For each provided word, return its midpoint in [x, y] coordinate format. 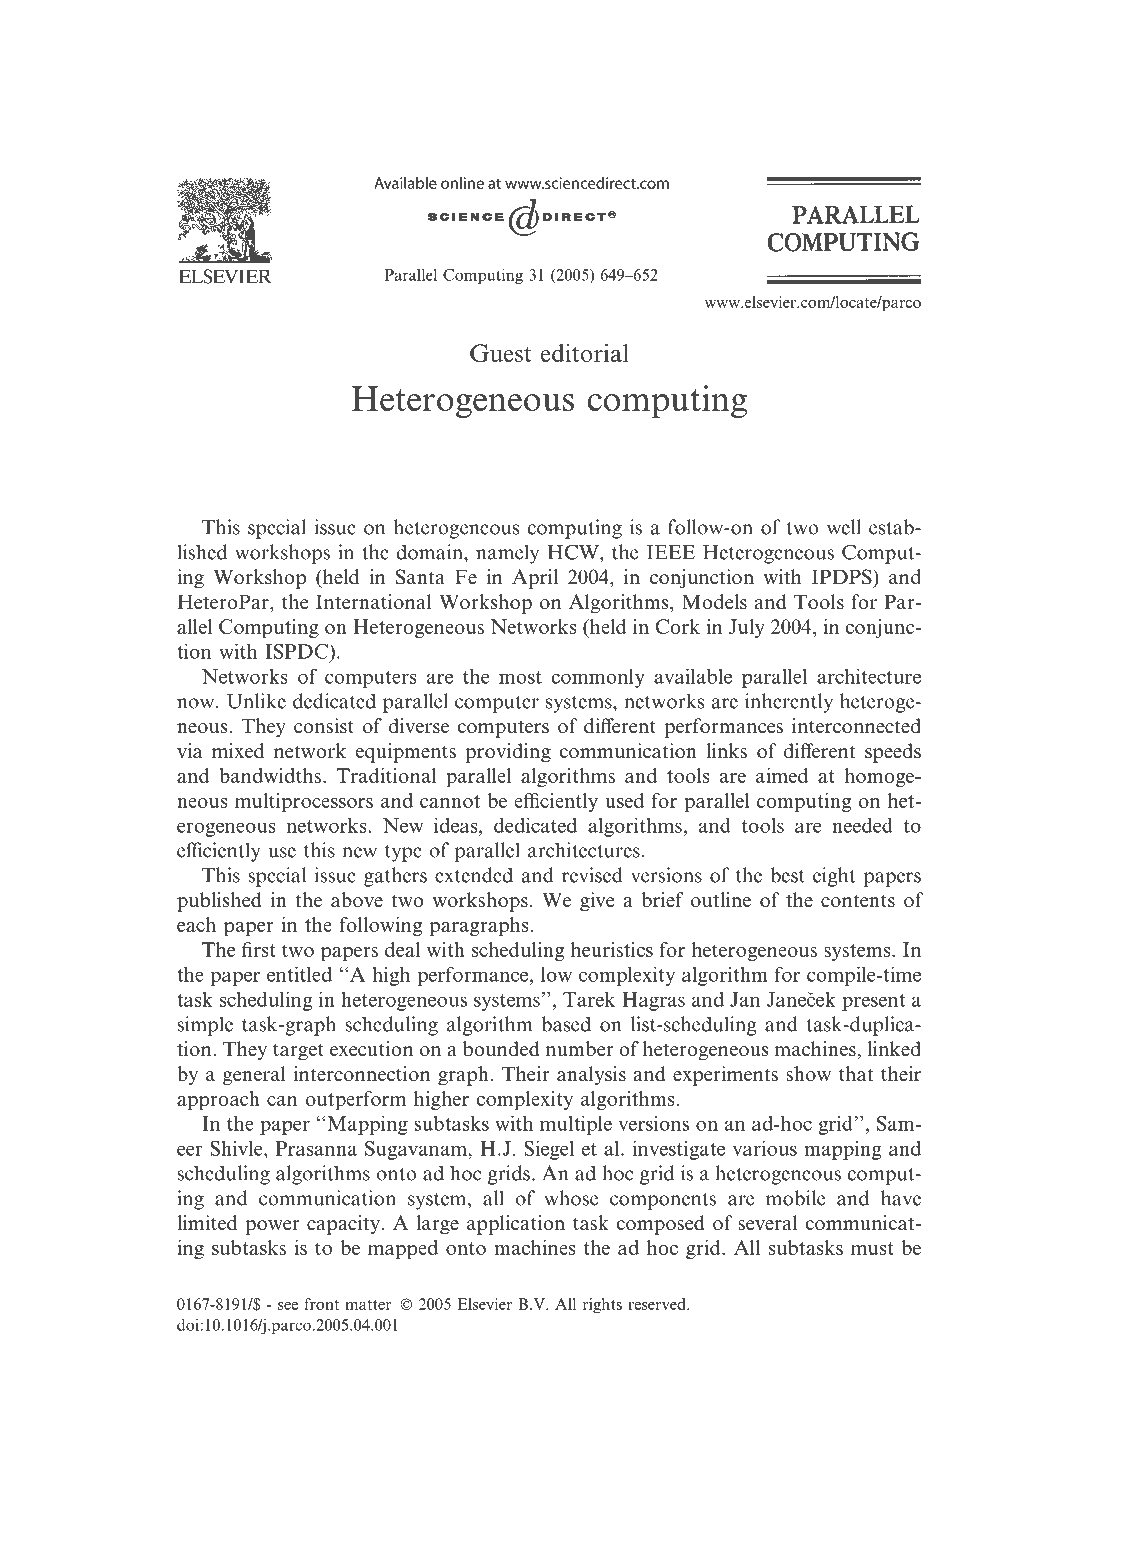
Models [714, 602]
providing [508, 753]
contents [858, 901]
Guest [501, 353]
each [196, 924]
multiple [576, 1125]
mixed [238, 751]
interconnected [856, 726]
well [844, 527]
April [535, 579]
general [254, 1076]
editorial [585, 353]
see [288, 1306]
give [597, 902]
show [809, 1074]
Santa [420, 577]
